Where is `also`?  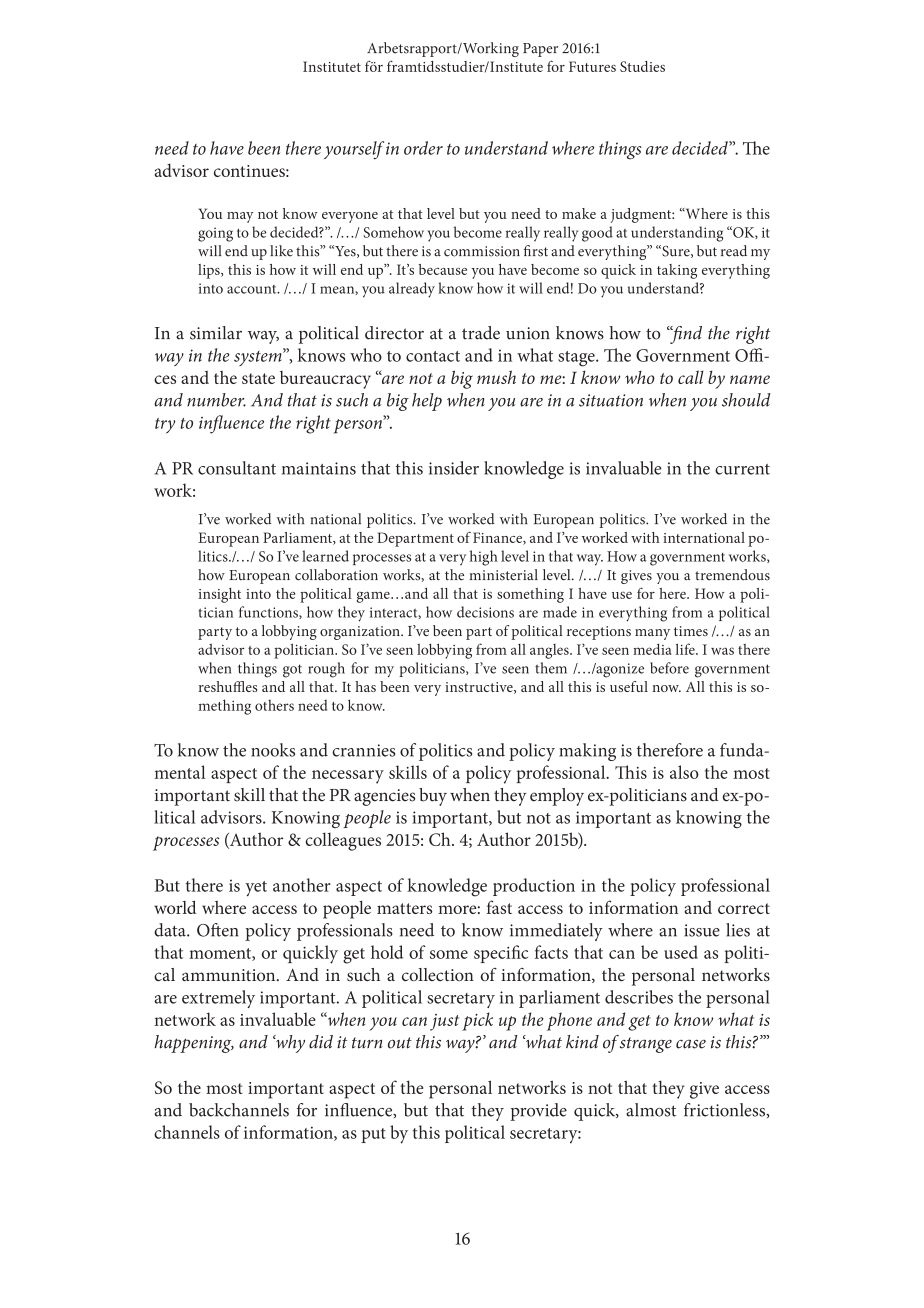
also is located at coordinates (684, 772).
